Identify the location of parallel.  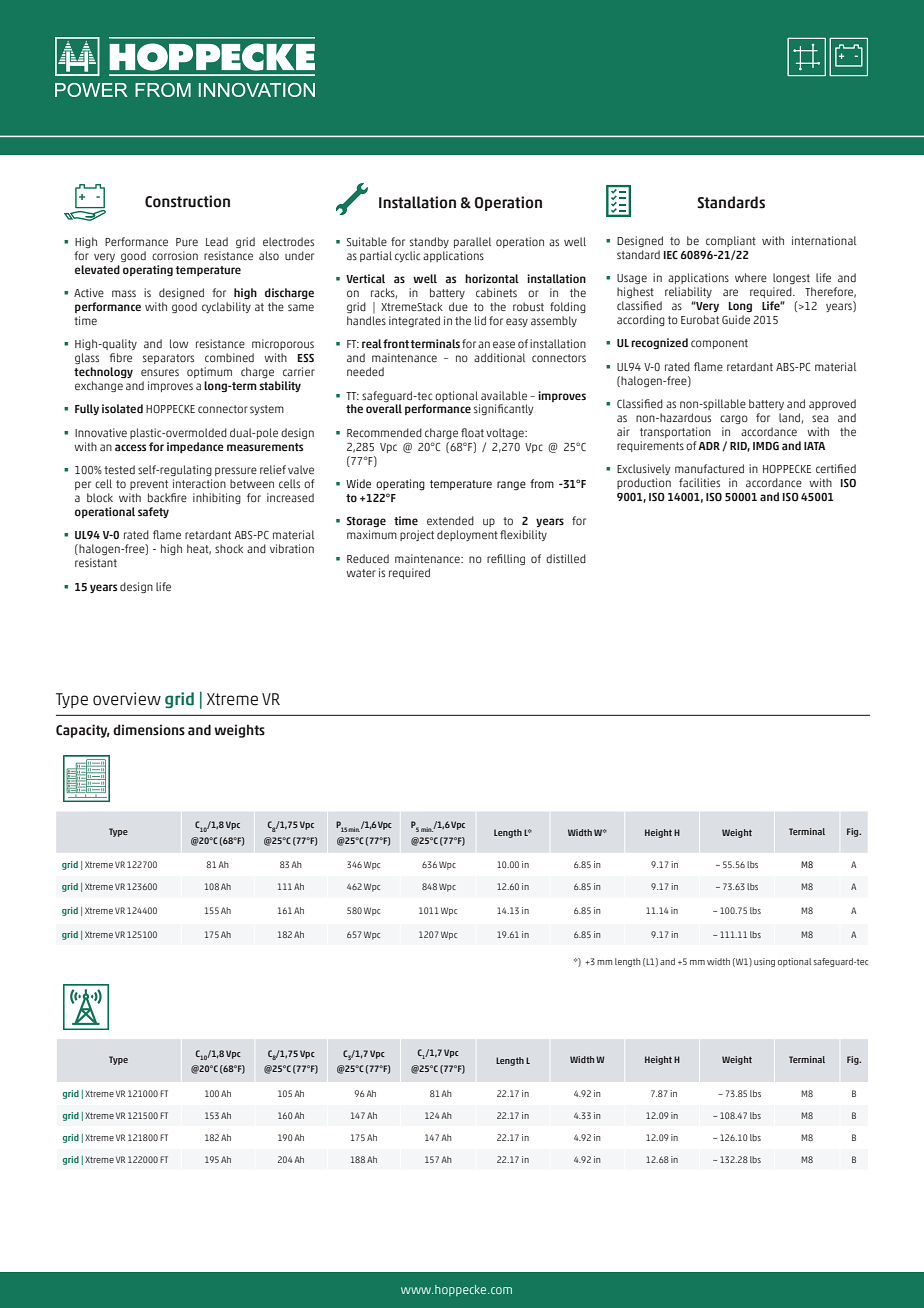
(472, 242).
